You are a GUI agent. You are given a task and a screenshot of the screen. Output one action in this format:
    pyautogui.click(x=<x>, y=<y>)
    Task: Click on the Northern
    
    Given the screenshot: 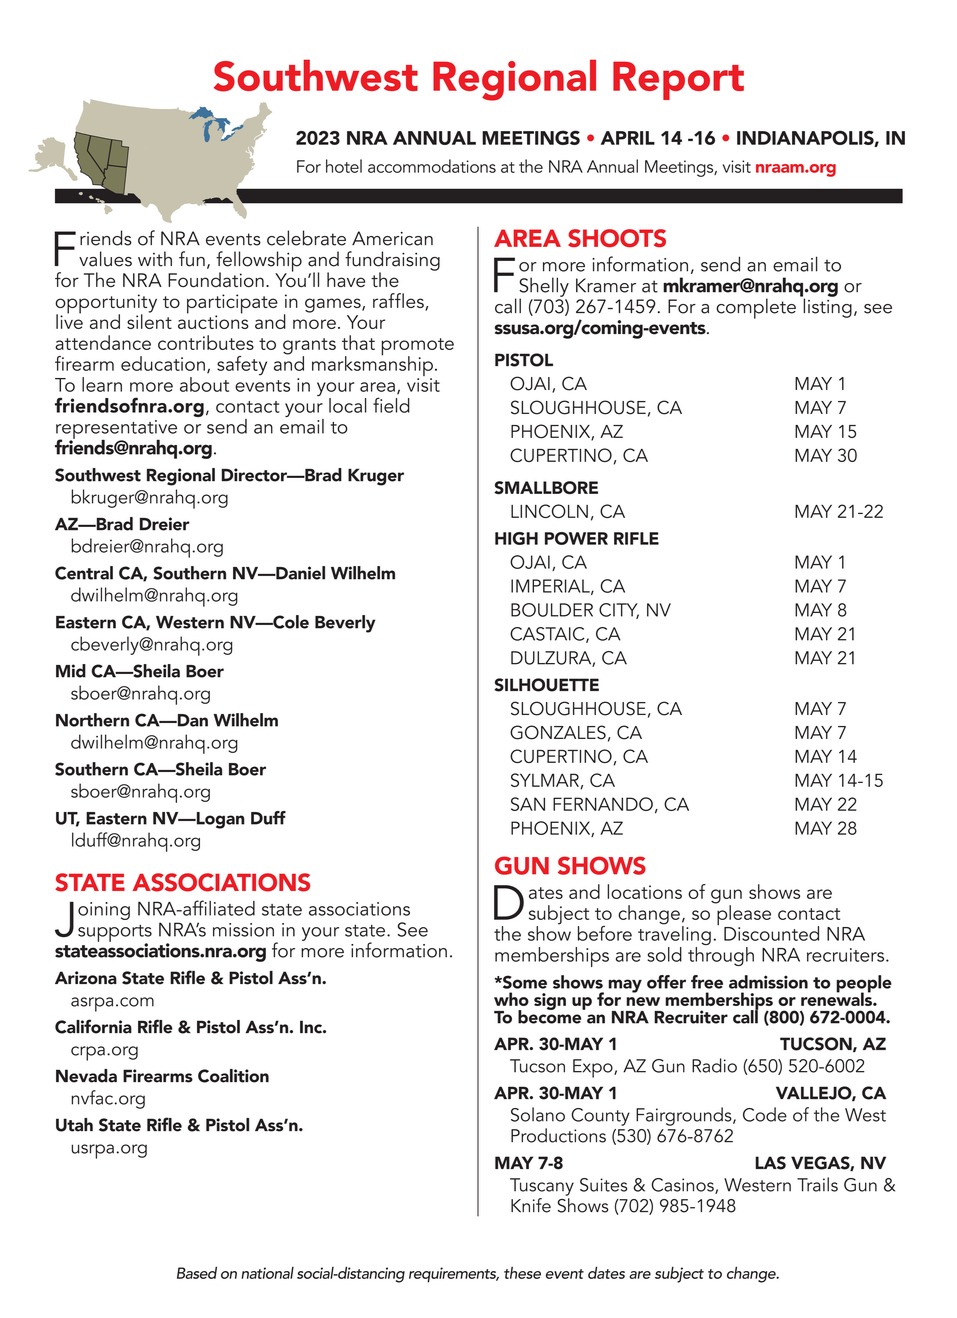 What is the action you would take?
    pyautogui.click(x=92, y=720)
